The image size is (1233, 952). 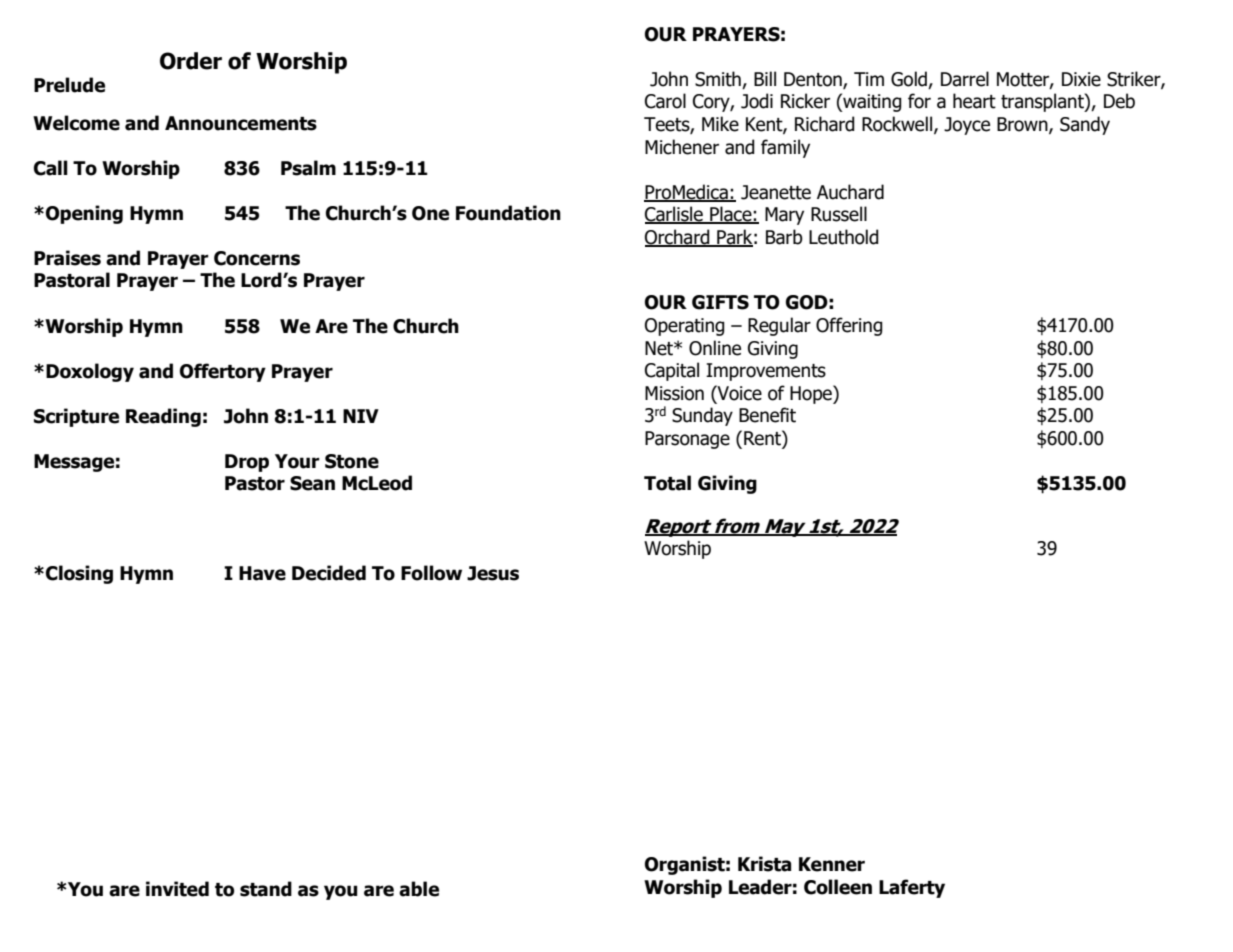 What do you see at coordinates (177, 889) in the screenshot?
I see `invited` at bounding box center [177, 889].
